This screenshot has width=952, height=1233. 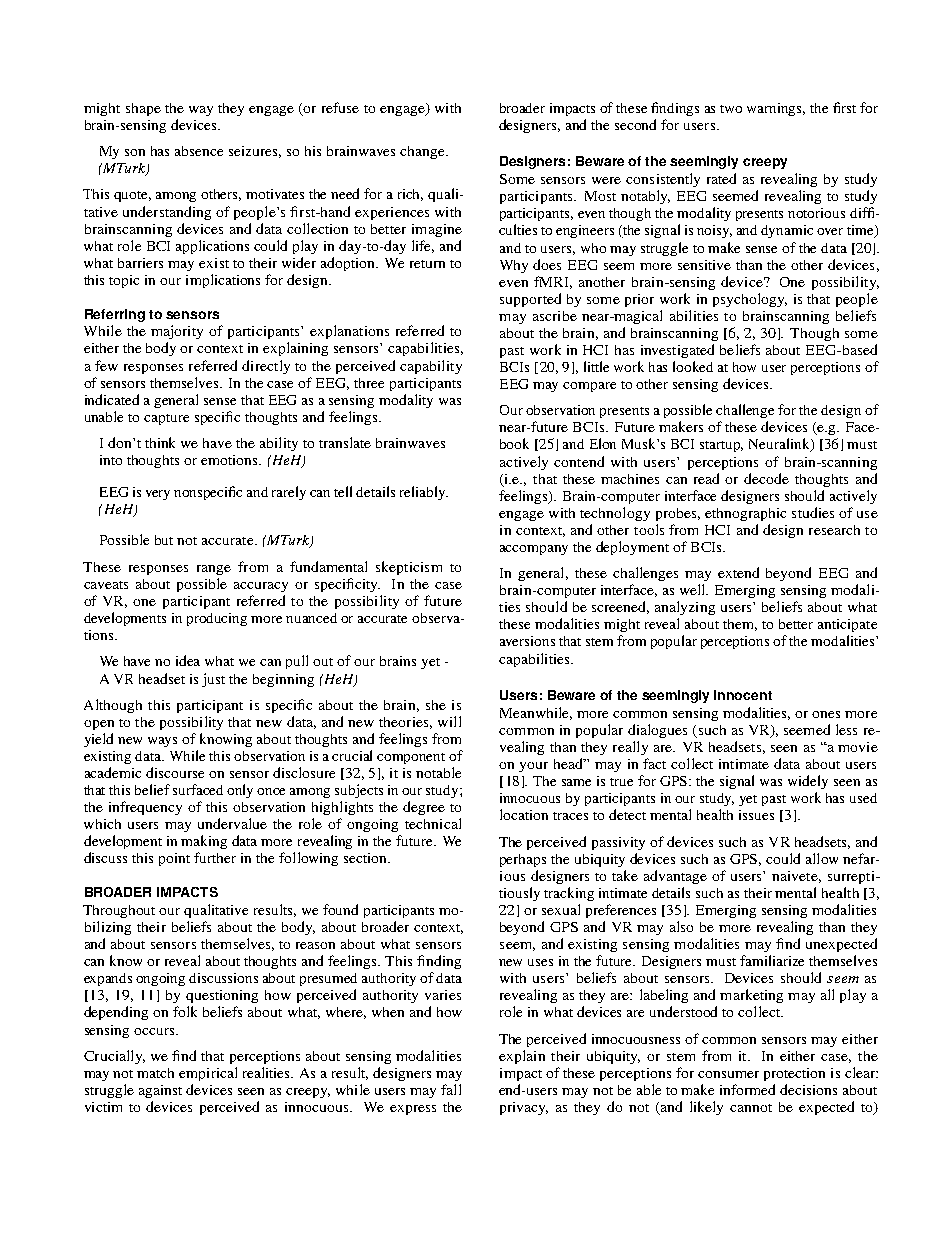 What do you see at coordinates (776, 109) in the screenshot?
I see `warnings` at bounding box center [776, 109].
